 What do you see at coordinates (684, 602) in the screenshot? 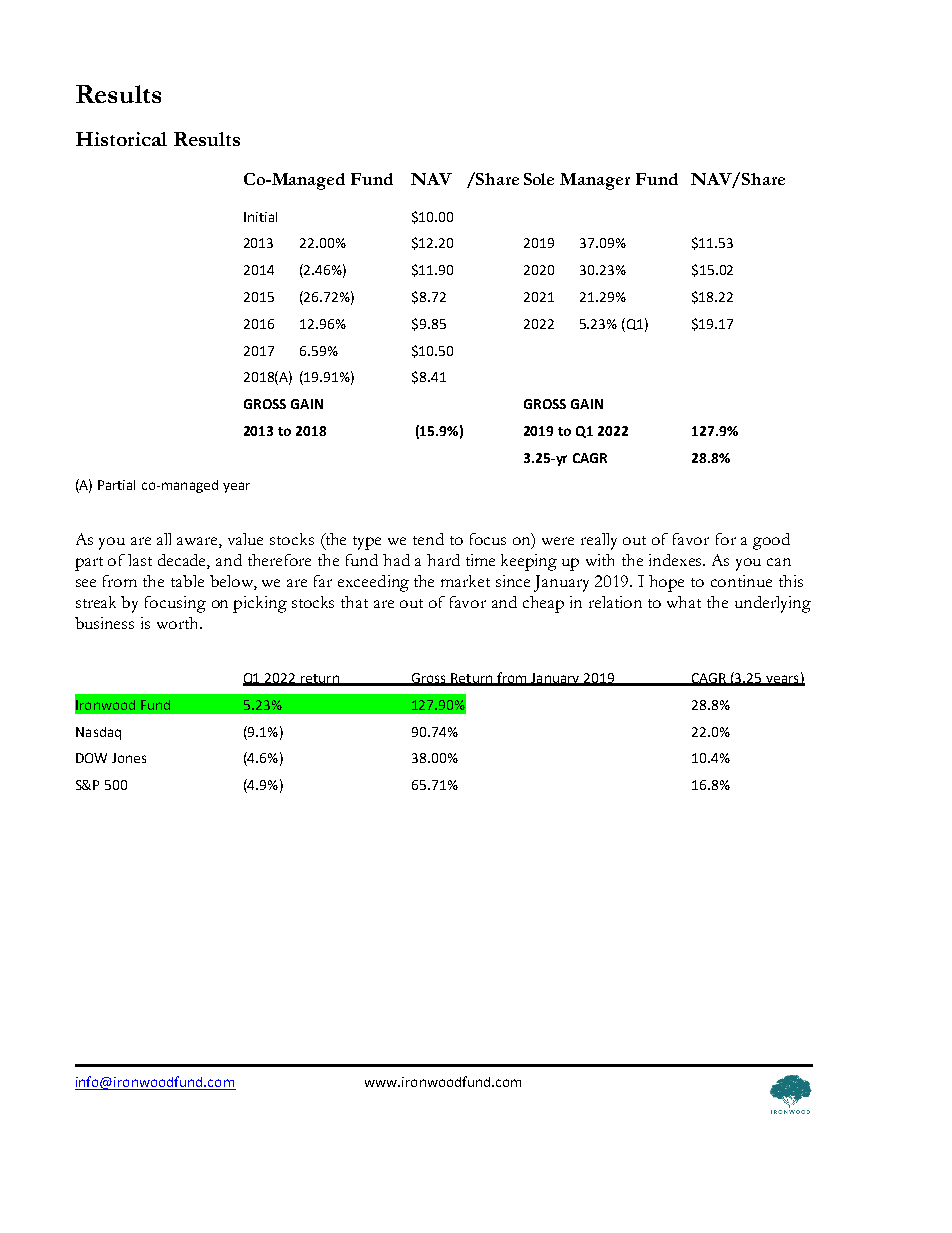
I see `what` at bounding box center [684, 602].
